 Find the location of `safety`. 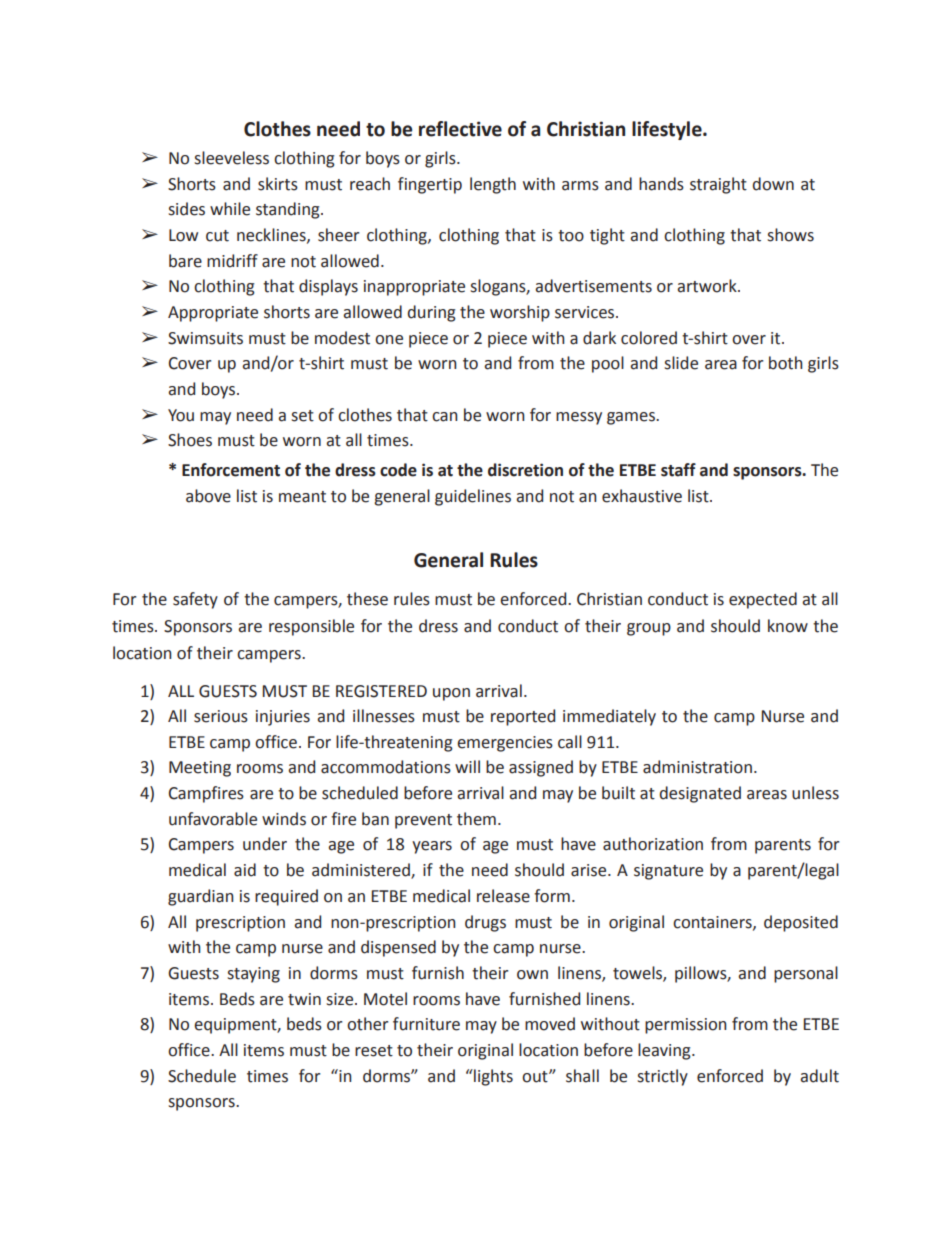

safety is located at coordinates (195, 600).
